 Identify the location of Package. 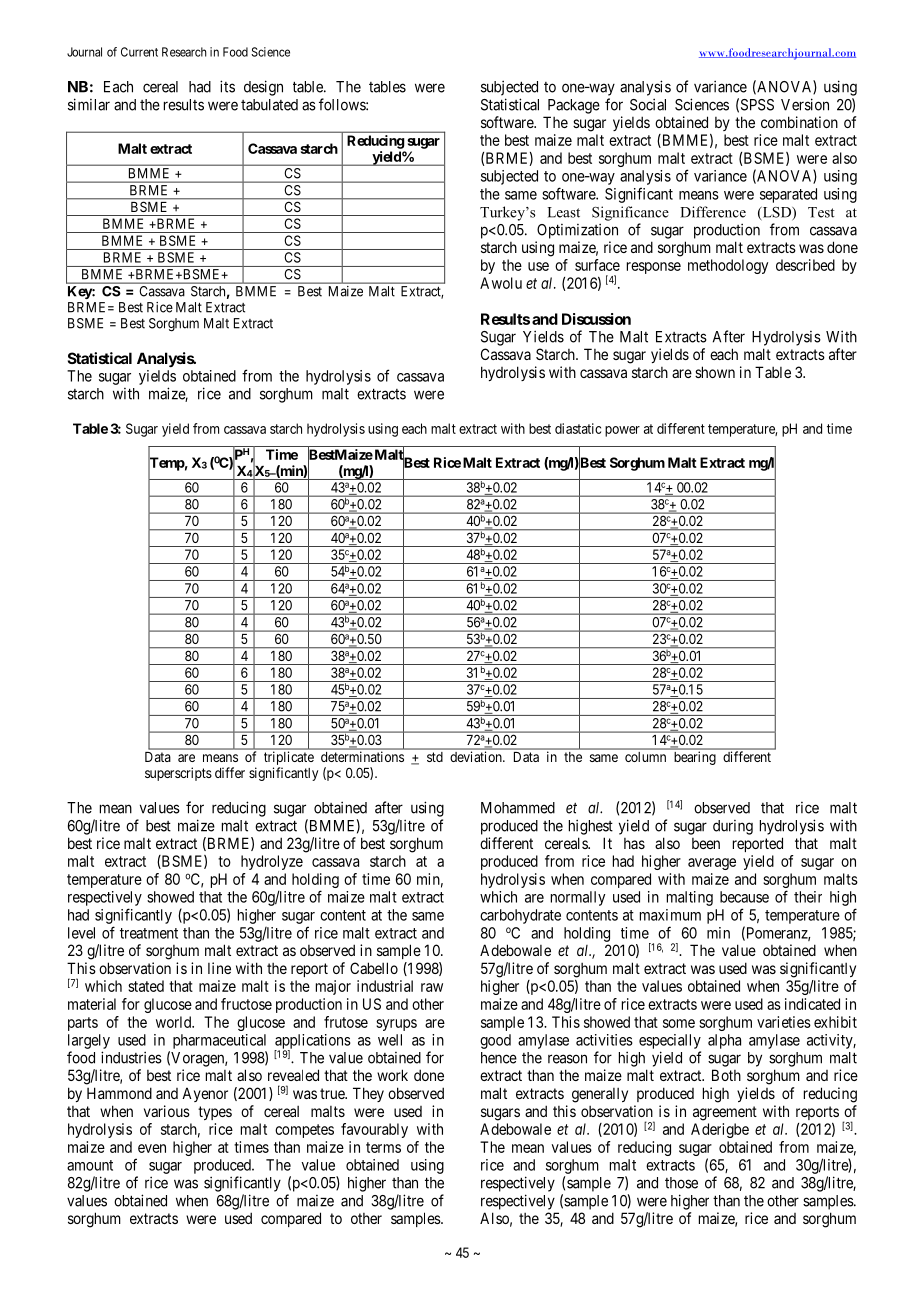
(574, 106).
